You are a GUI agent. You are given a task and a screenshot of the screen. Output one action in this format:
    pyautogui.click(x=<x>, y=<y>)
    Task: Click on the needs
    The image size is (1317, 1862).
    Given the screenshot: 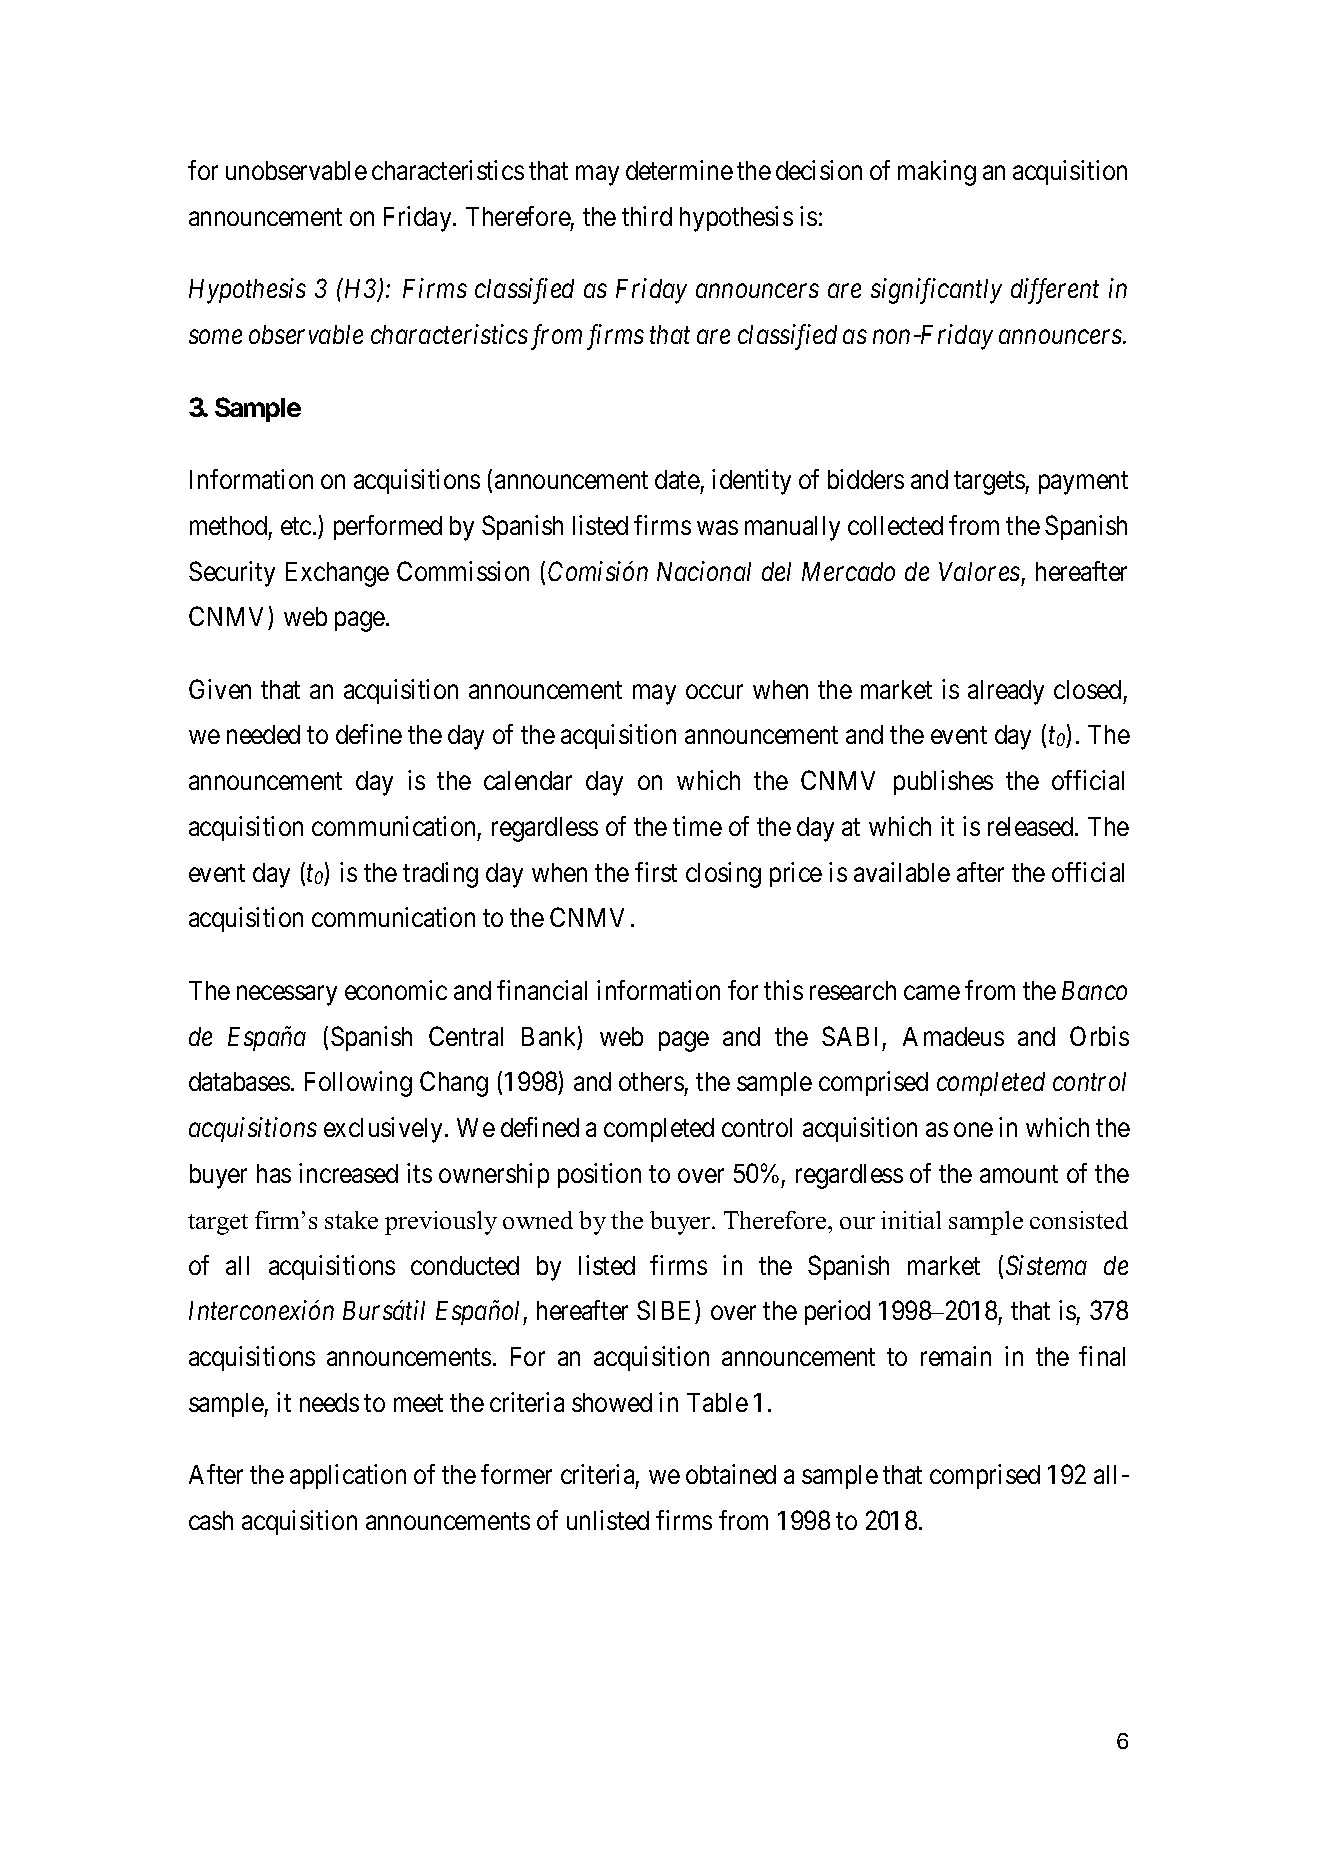 What is the action you would take?
    pyautogui.click(x=329, y=1402)
